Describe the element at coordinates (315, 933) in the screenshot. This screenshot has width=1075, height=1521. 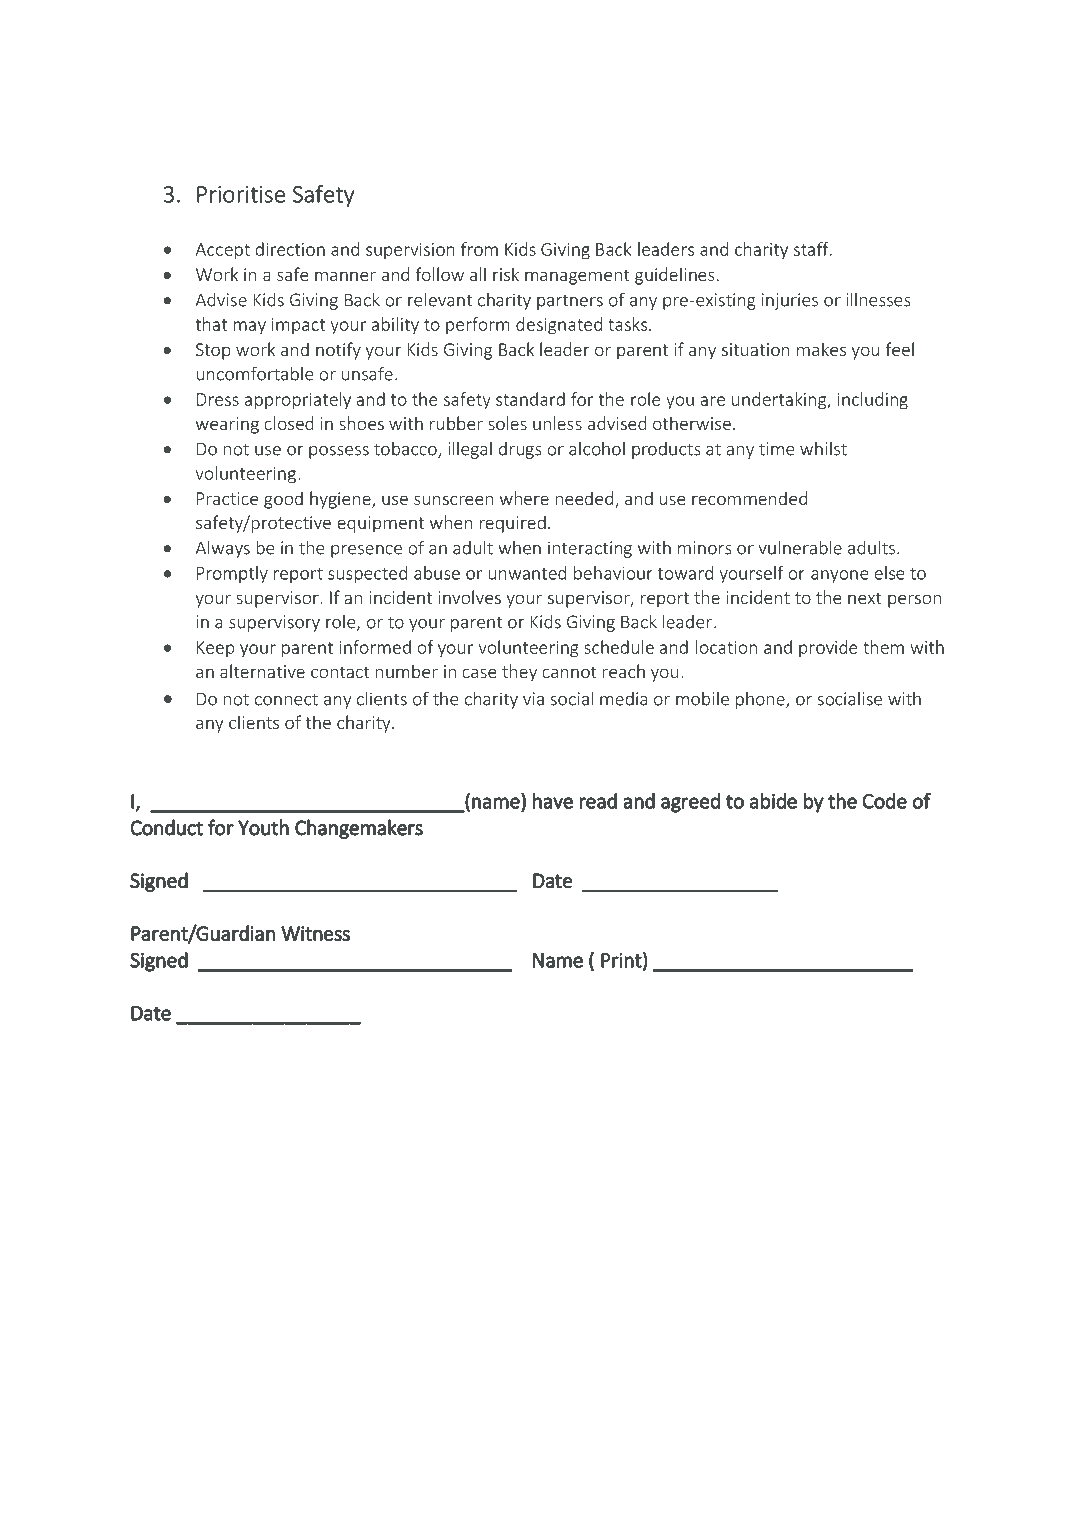
I see `Witness` at that location.
